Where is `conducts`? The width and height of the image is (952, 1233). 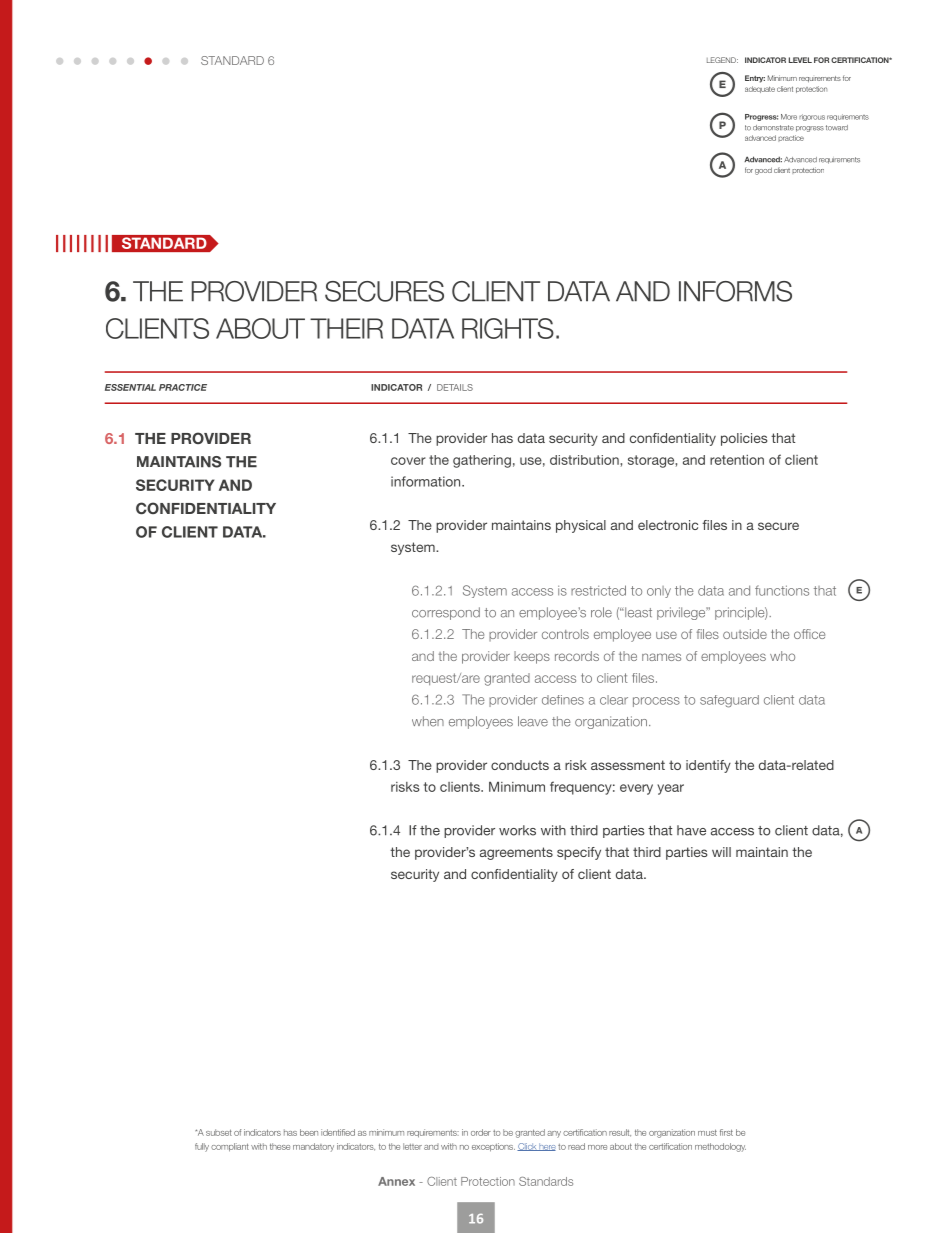 conducts is located at coordinates (520, 765).
